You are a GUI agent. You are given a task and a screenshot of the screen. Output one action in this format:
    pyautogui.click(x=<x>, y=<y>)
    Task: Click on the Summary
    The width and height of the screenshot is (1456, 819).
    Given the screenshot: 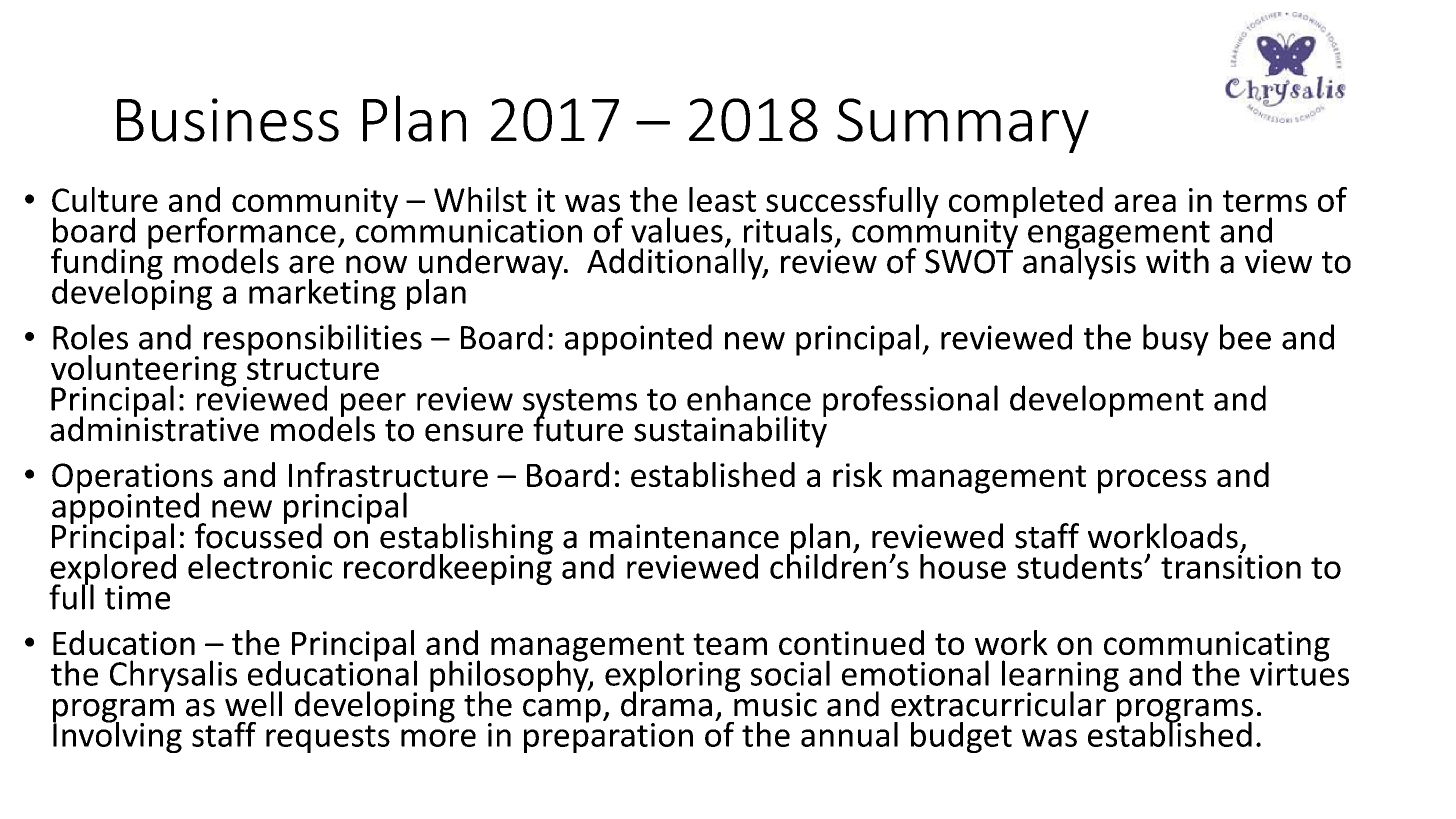 What is the action you would take?
    pyautogui.click(x=963, y=125)
